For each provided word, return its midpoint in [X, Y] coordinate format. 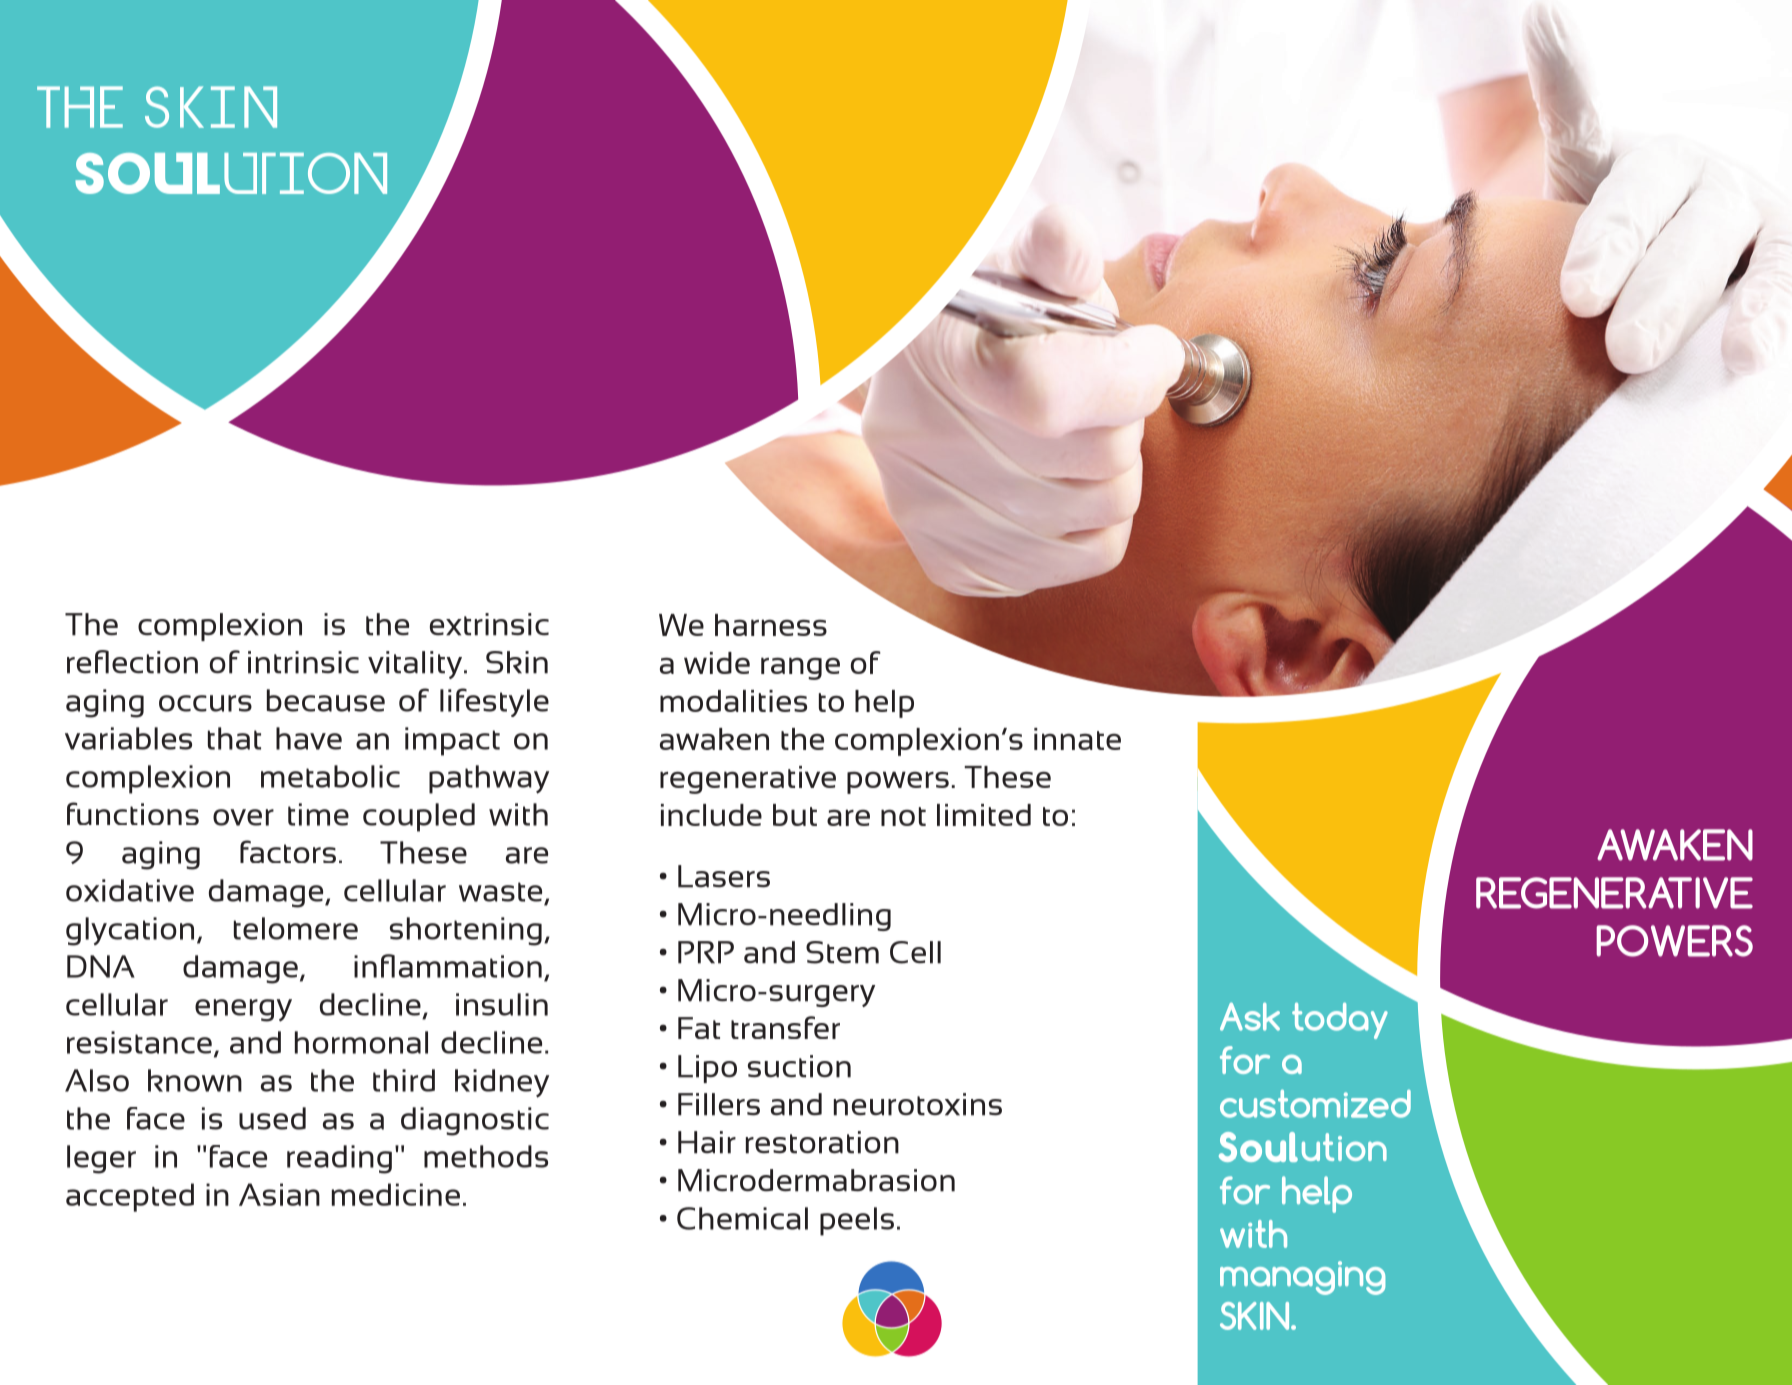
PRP [706, 952]
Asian [279, 1194]
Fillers [719, 1104]
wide [717, 663]
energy [243, 1010]
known [195, 1080]
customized [1315, 1104]
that [234, 738]
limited [984, 815]
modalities [733, 701]
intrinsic [303, 662]
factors [288, 851]
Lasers [724, 876]
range [800, 668]
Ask [1250, 1017]
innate [1077, 739]
